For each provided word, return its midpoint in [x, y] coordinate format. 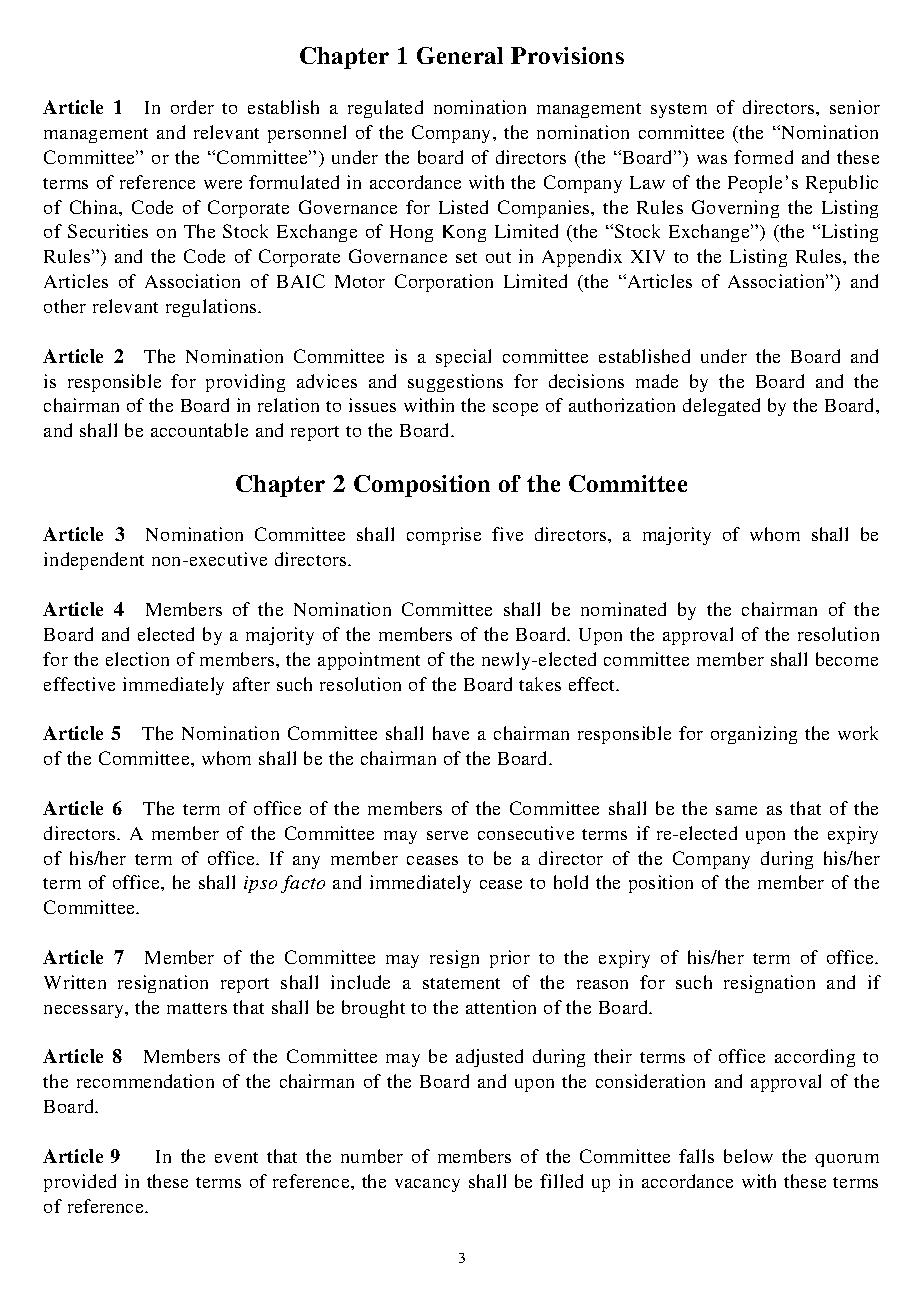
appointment [369, 661]
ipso [260, 884]
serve [447, 835]
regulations [212, 308]
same [736, 810]
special [463, 358]
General [460, 55]
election [137, 659]
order [192, 107]
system [679, 110]
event [236, 1157]
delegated [721, 407]
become [847, 659]
